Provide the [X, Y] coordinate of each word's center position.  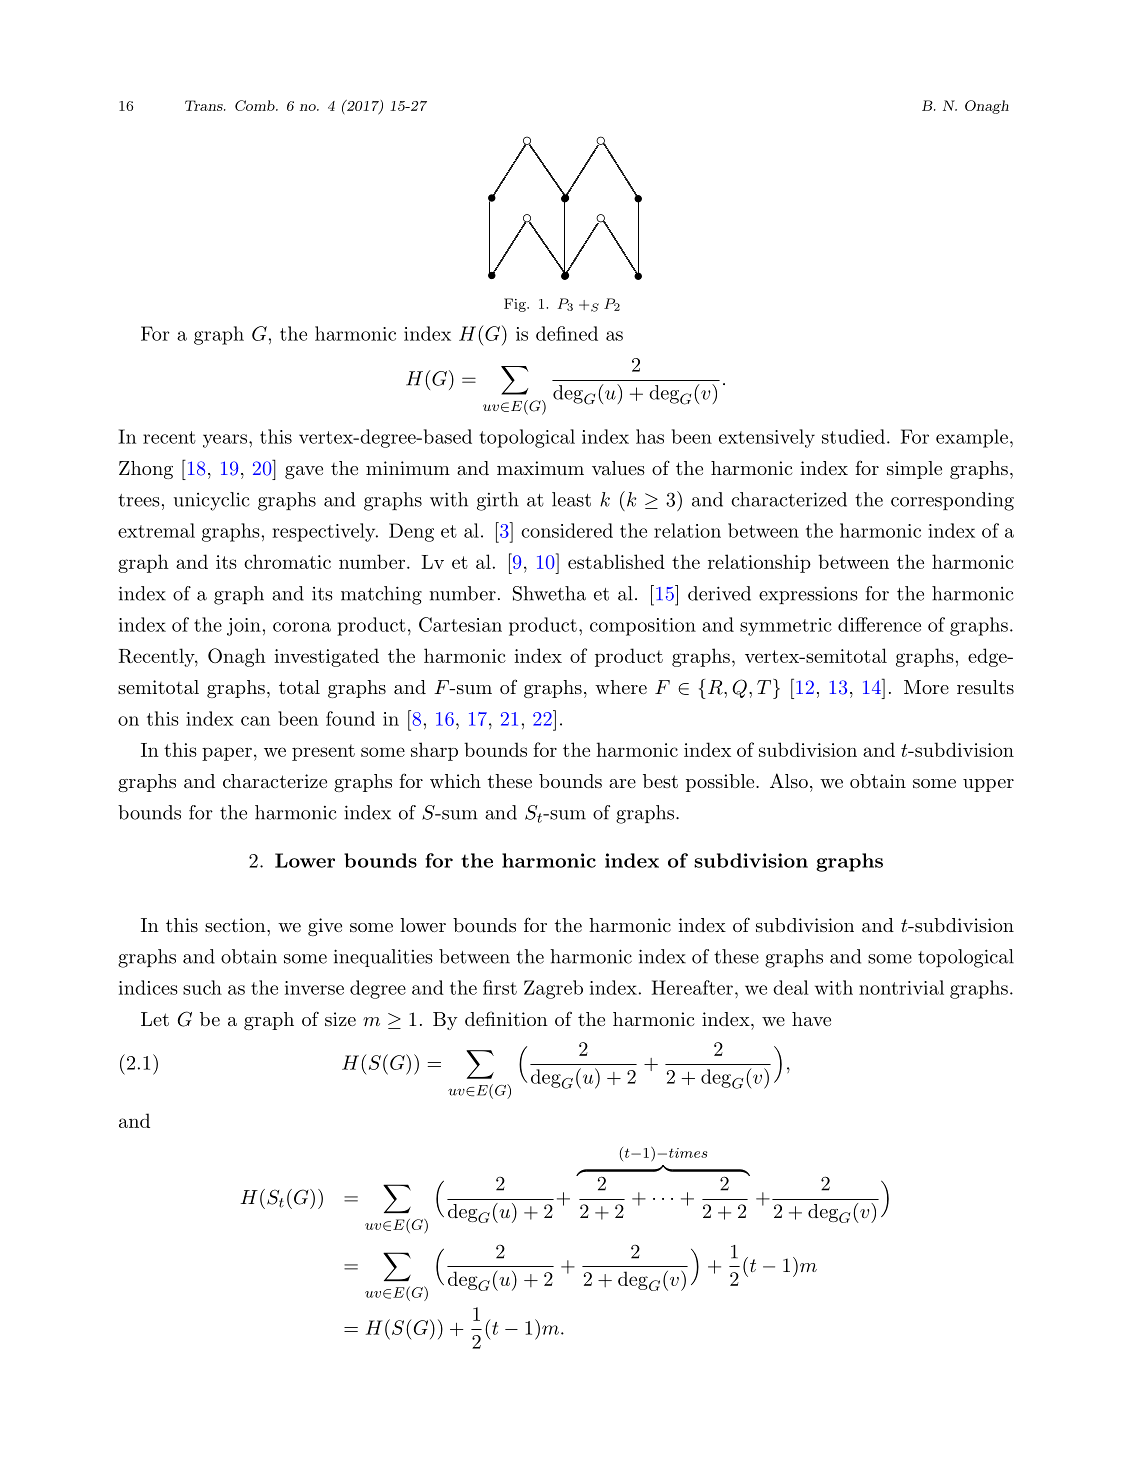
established [616, 561]
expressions [808, 595]
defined [567, 333]
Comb [256, 105]
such [202, 987]
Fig [516, 305]
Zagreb [553, 989]
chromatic [287, 561]
